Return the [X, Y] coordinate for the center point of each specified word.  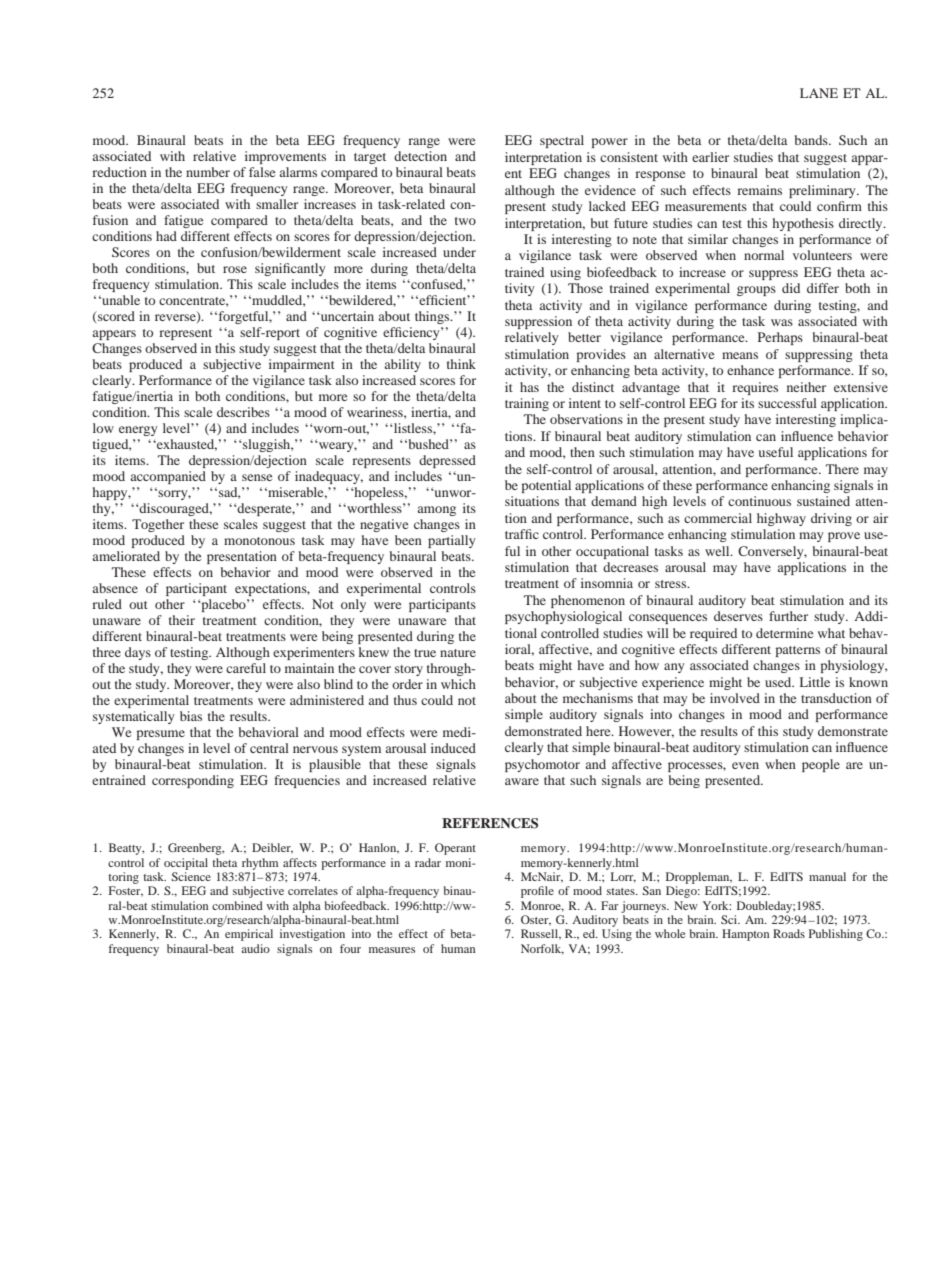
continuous [759, 501]
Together [158, 525]
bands [812, 140]
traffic [522, 534]
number [208, 172]
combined [237, 905]
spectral [562, 141]
